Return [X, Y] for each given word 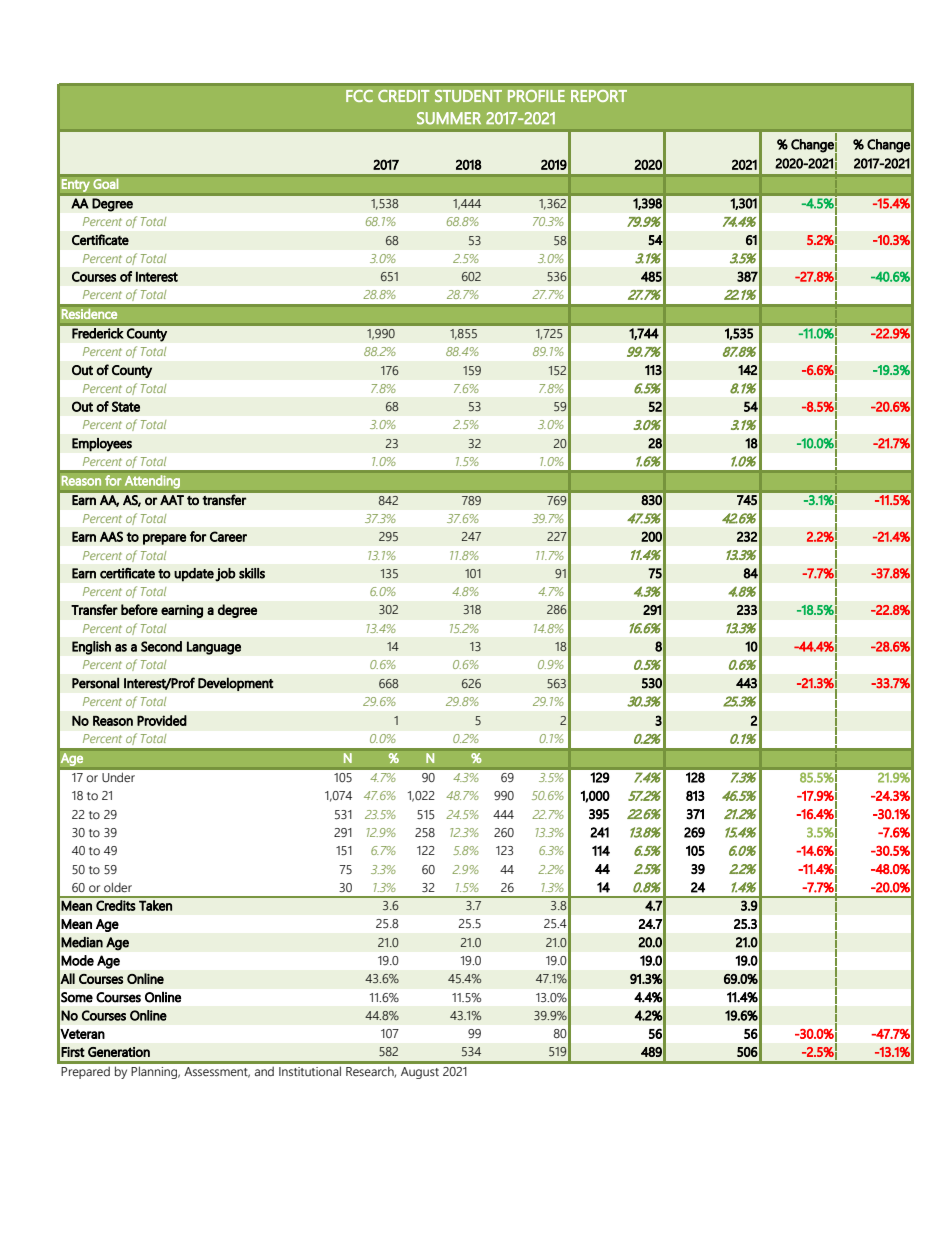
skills [252, 573]
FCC [359, 96]
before [139, 609]
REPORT [599, 96]
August [420, 1073]
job [225, 575]
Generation [119, 1052]
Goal [106, 183]
